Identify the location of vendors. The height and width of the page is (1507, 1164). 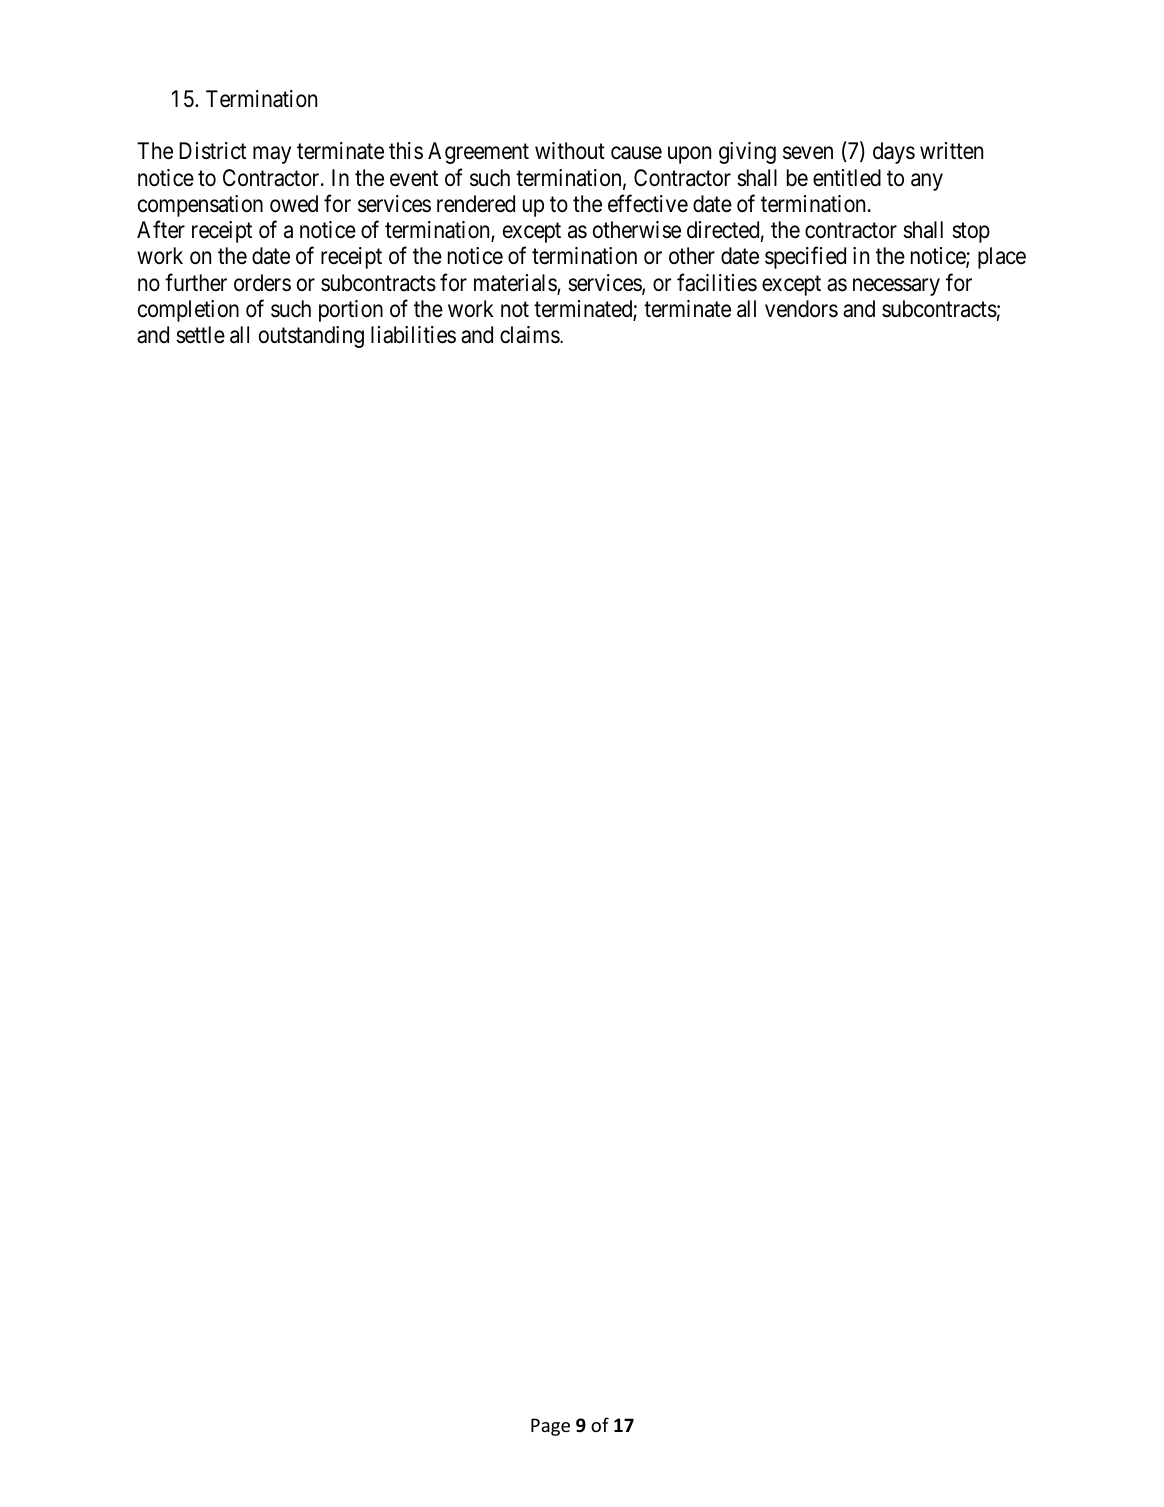
(801, 309).
